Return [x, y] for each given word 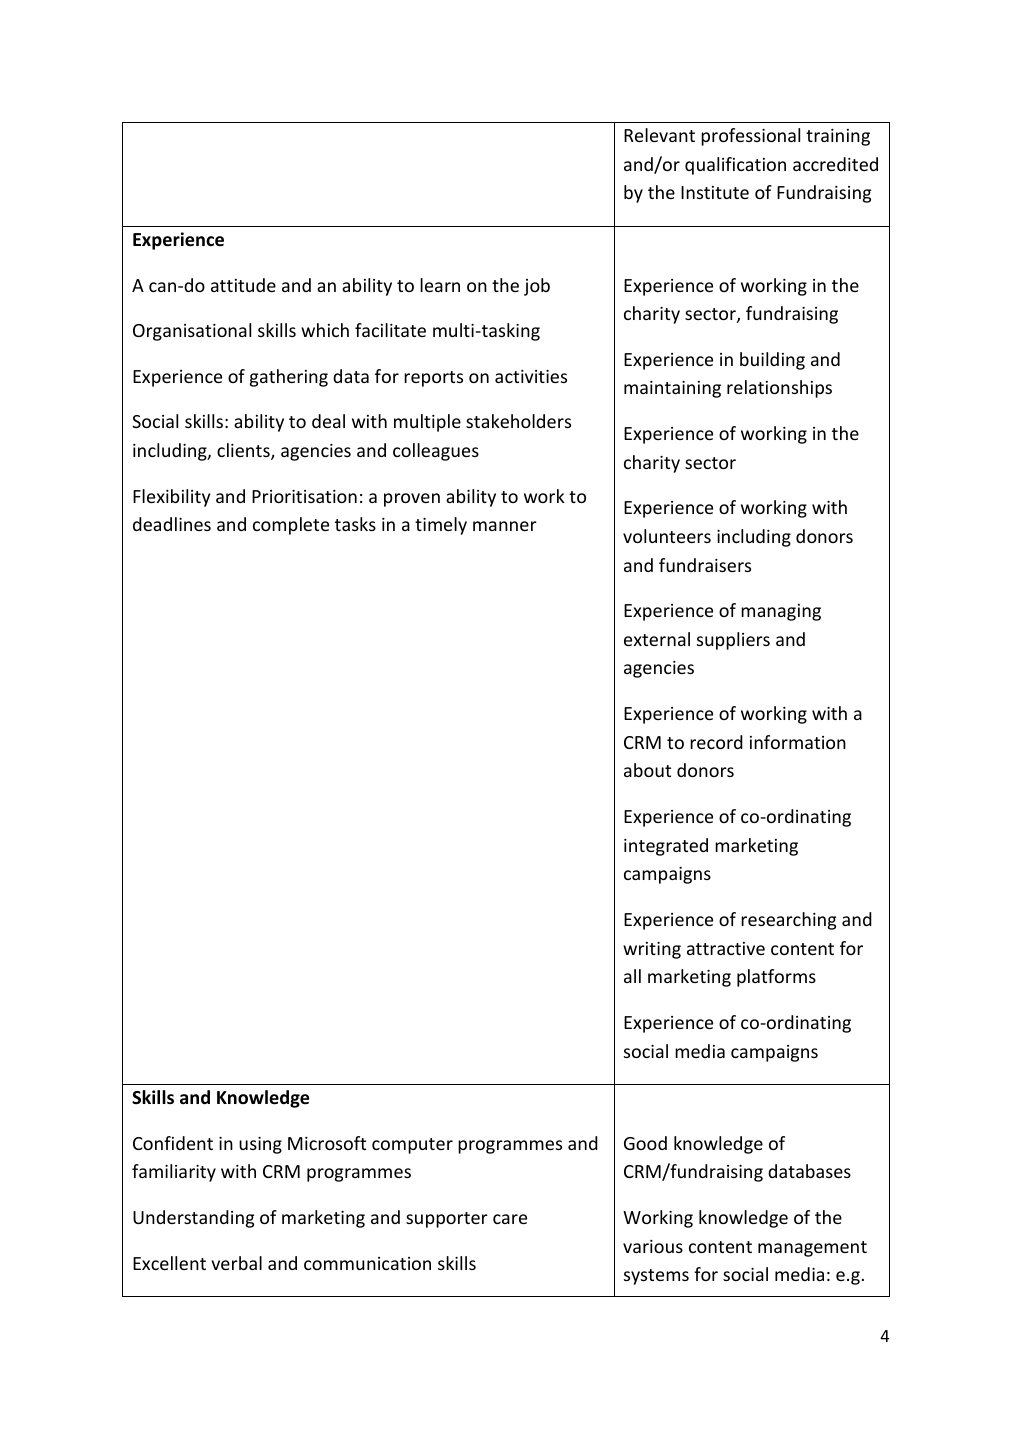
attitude [243, 285]
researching [788, 921]
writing [652, 950]
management [812, 1249]
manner [505, 526]
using [260, 1145]
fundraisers [705, 565]
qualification [735, 166]
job [537, 287]
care [510, 1219]
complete [291, 526]
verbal [237, 1263]
